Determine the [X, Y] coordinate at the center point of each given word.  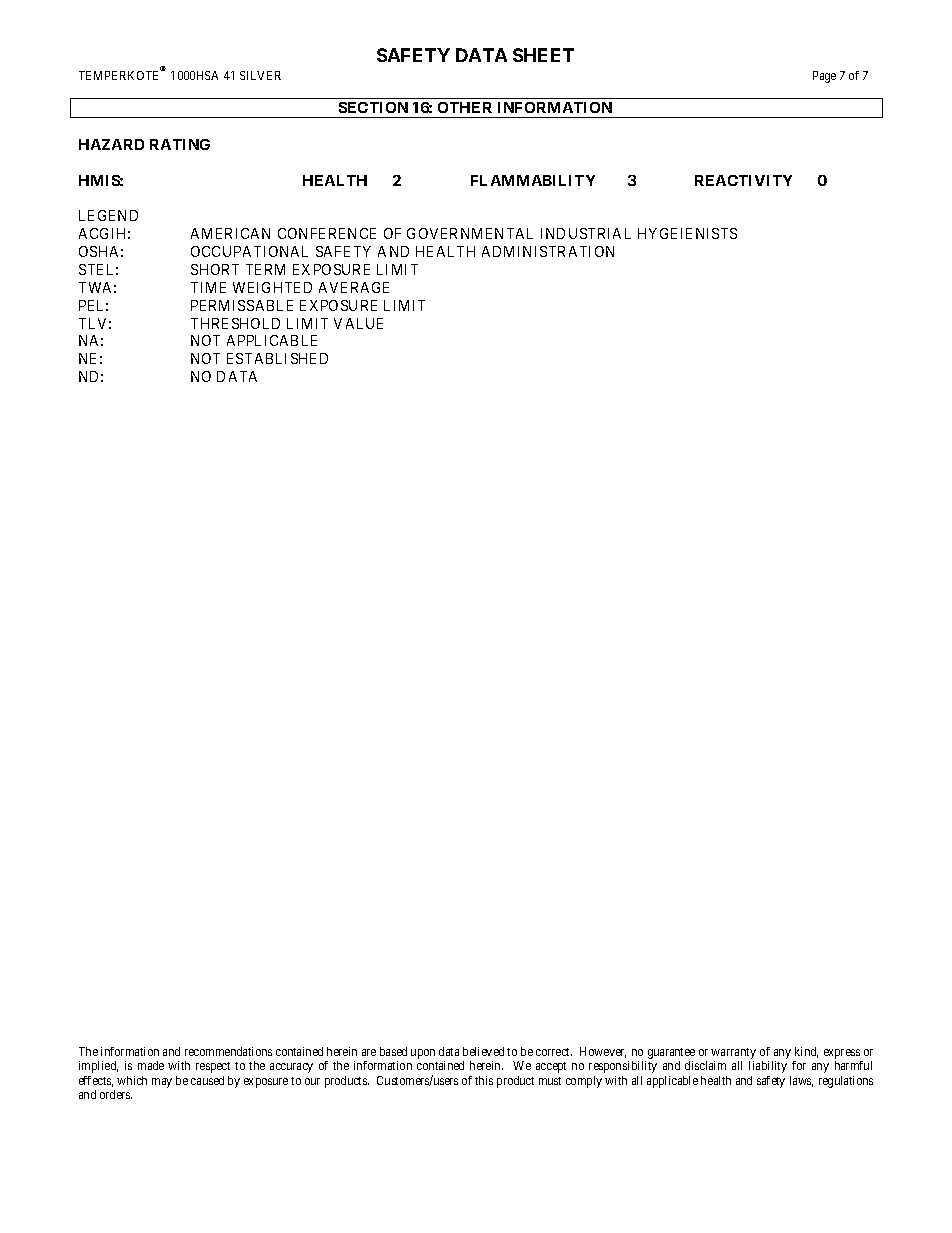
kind [806, 1052]
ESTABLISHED [277, 358]
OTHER [465, 107]
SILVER [260, 75]
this [484, 1080]
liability [768, 1067]
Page [824, 77]
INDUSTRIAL [586, 233]
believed [483, 1051]
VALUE [358, 323]
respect [213, 1067]
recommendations [228, 1051]
